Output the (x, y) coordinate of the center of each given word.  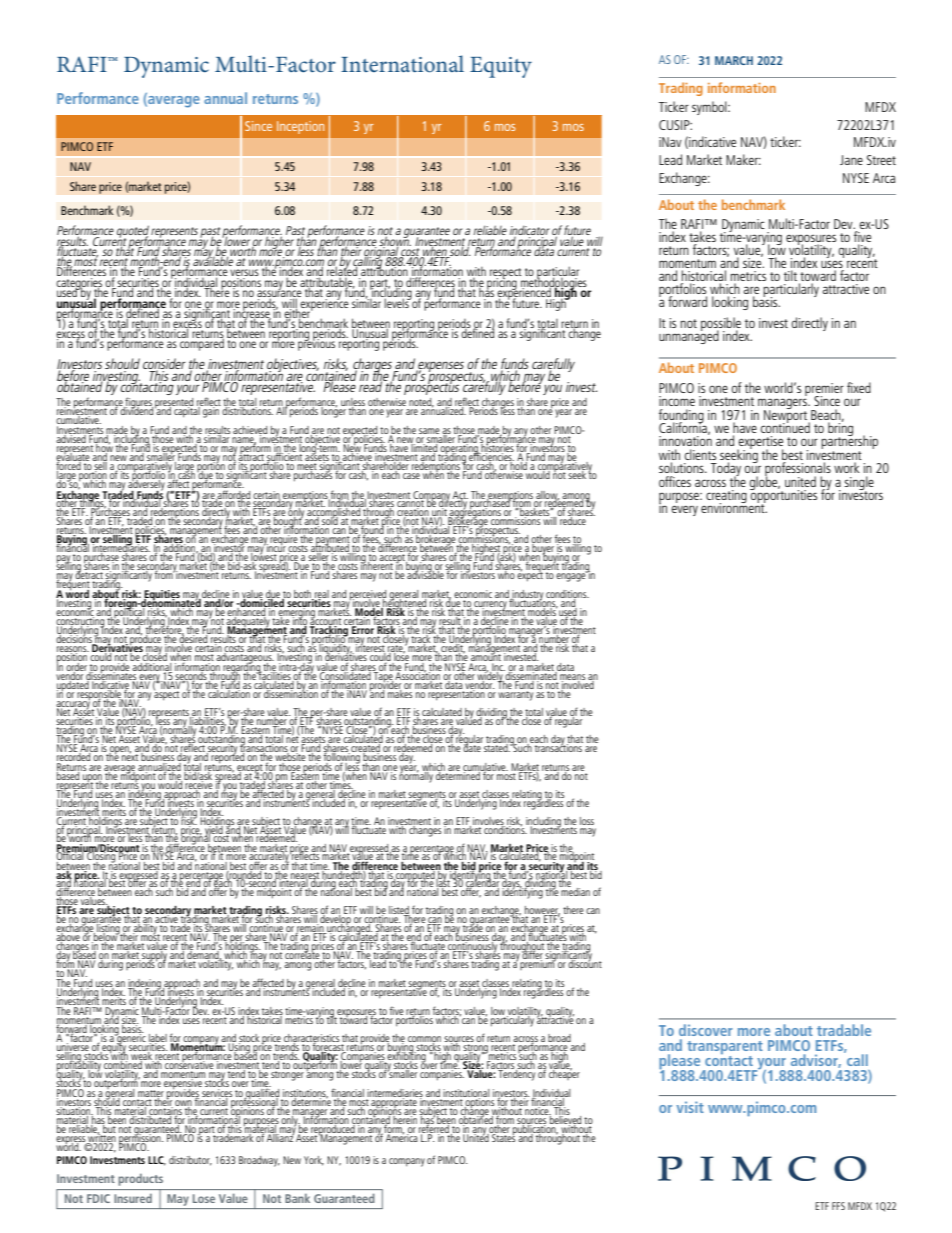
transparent (725, 1049)
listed (399, 911)
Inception (300, 127)
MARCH (734, 60)
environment (734, 507)
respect (506, 275)
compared (201, 343)
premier (824, 390)
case (411, 476)
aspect (166, 694)
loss (587, 821)
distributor (190, 1161)
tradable (844, 1030)
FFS (838, 1206)
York (314, 1161)
